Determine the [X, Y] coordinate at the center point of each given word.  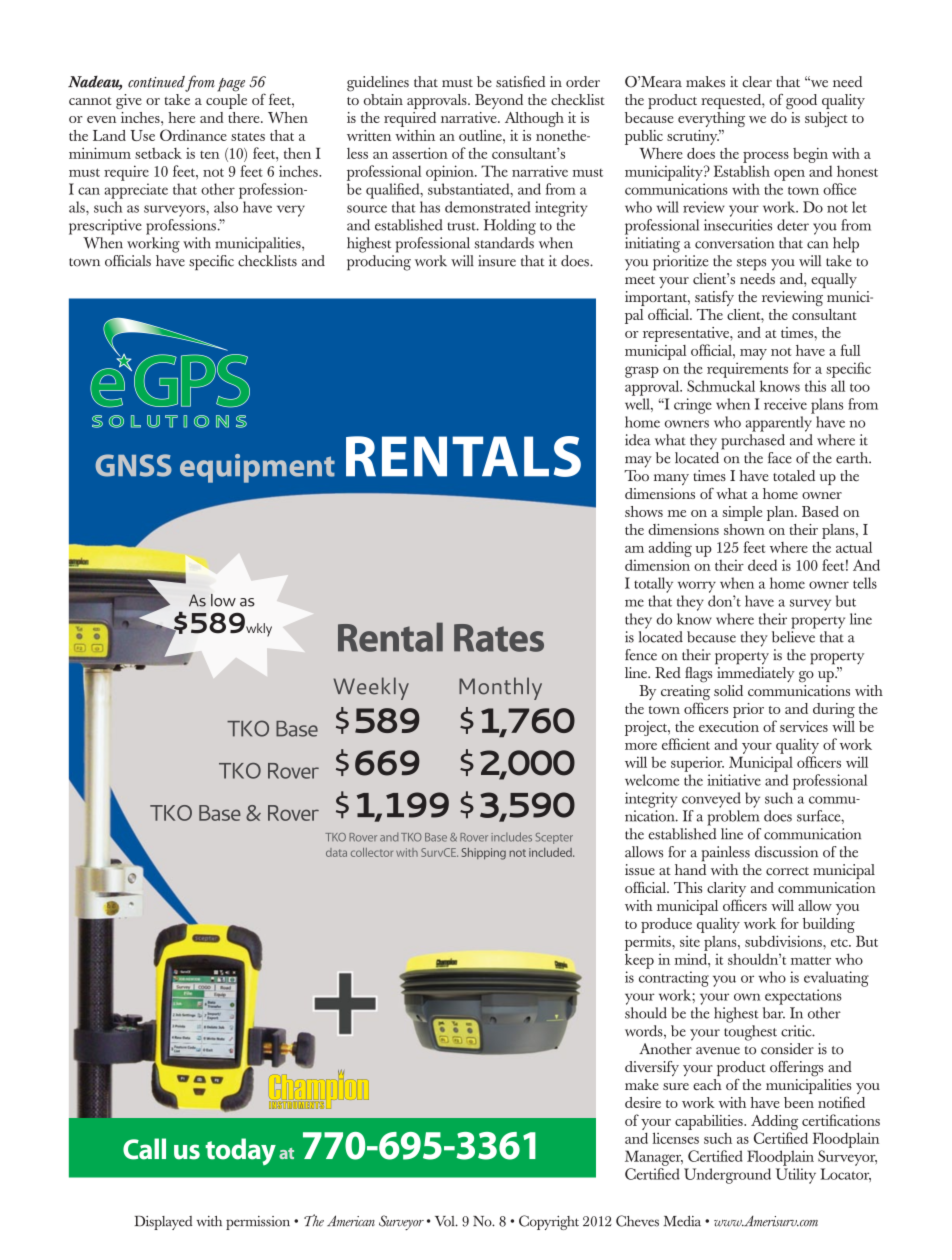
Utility [796, 1176]
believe [793, 637]
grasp [642, 372]
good [801, 101]
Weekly [371, 688]
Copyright [549, 1222]
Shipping [483, 854]
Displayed [164, 1223]
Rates [499, 638]
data [336, 852]
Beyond [499, 101]
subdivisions [784, 941]
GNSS [133, 465]
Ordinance [193, 135]
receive [785, 404]
